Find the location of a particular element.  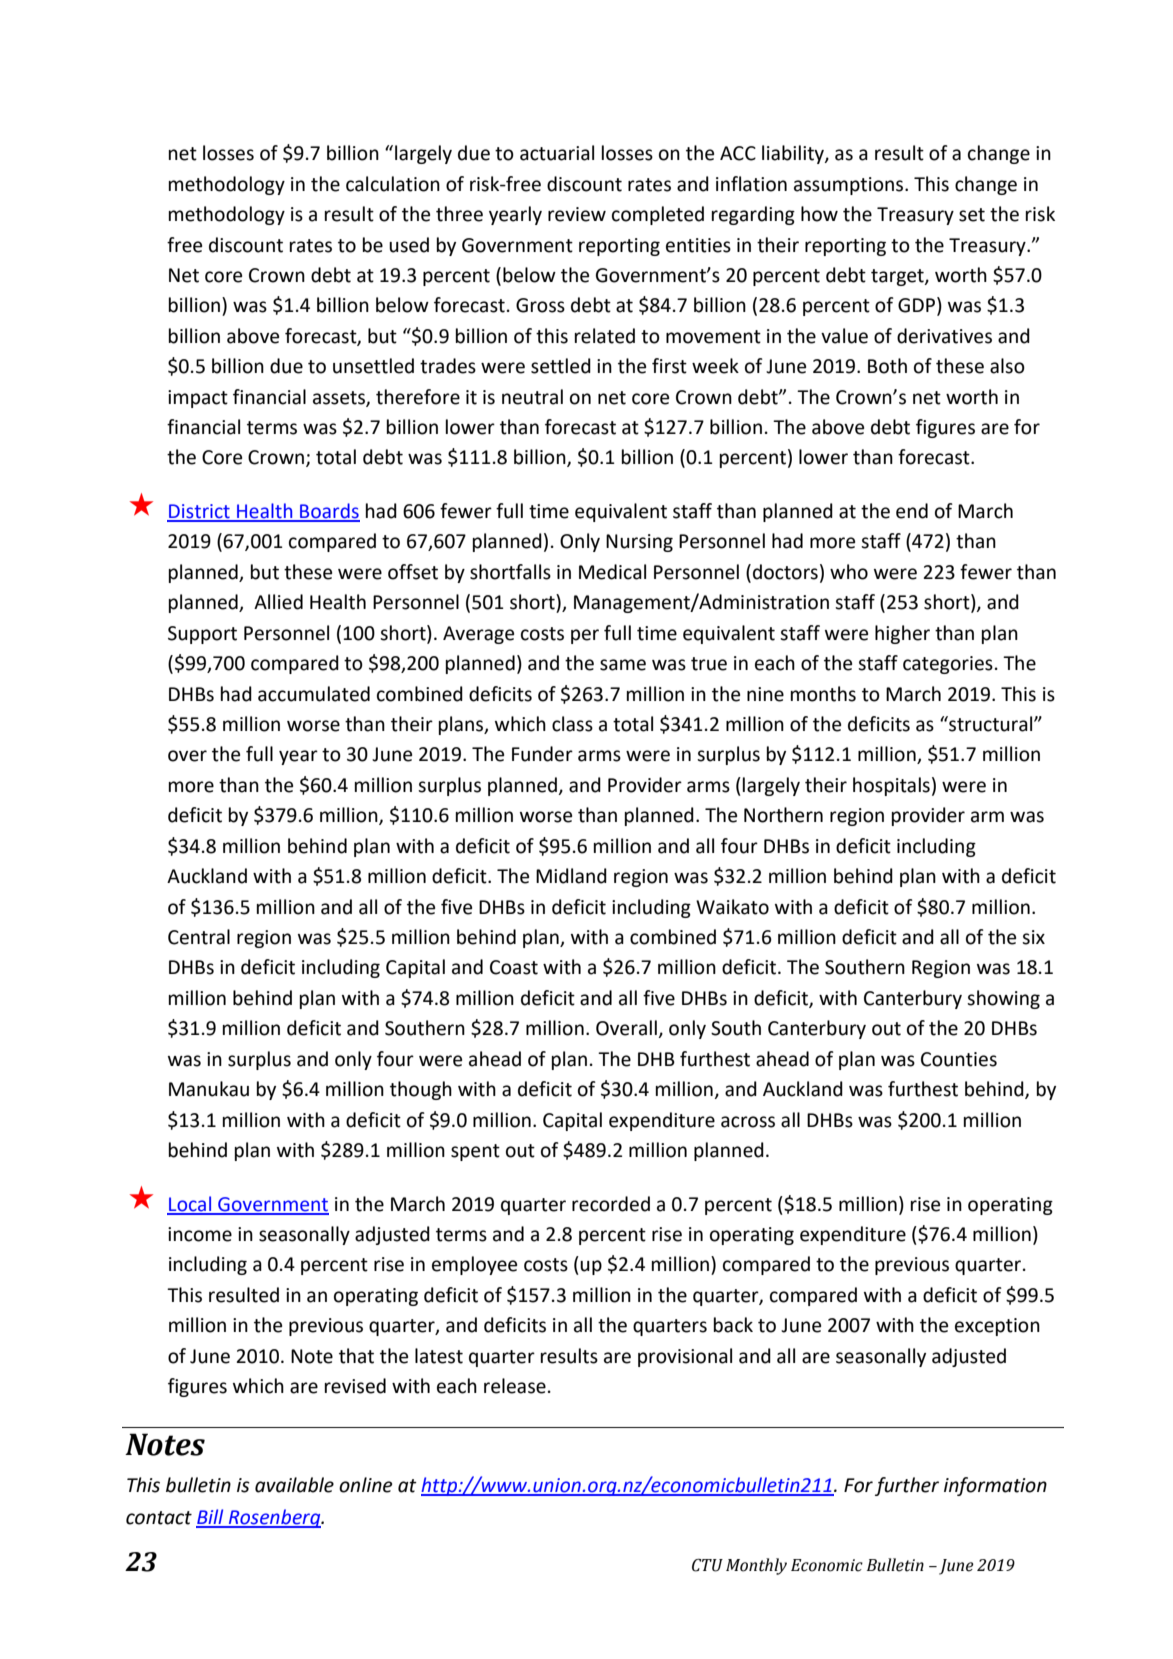

Rosenberg is located at coordinates (274, 1518).
